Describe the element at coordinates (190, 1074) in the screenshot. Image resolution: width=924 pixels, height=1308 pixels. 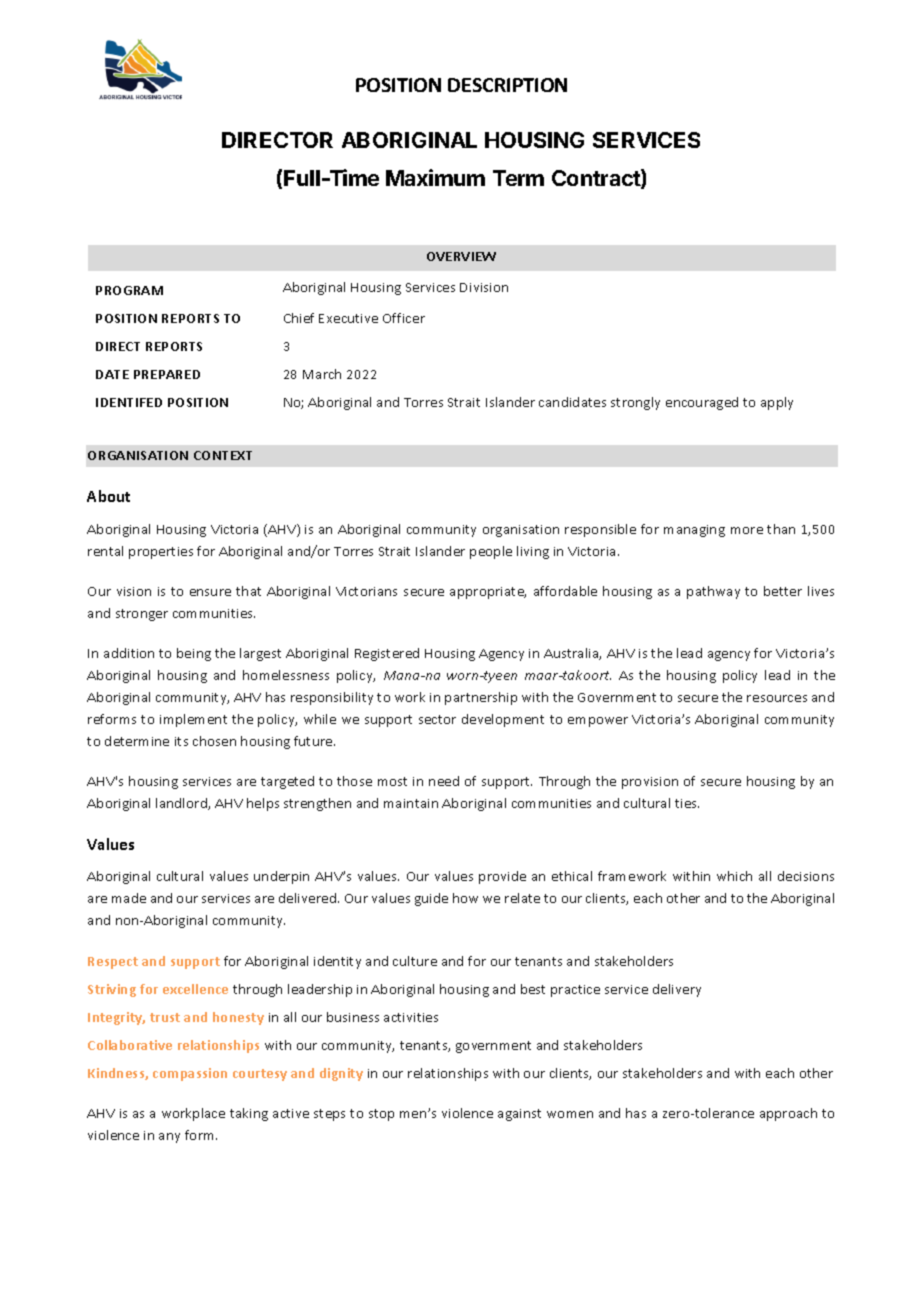
I see `compassion` at that location.
